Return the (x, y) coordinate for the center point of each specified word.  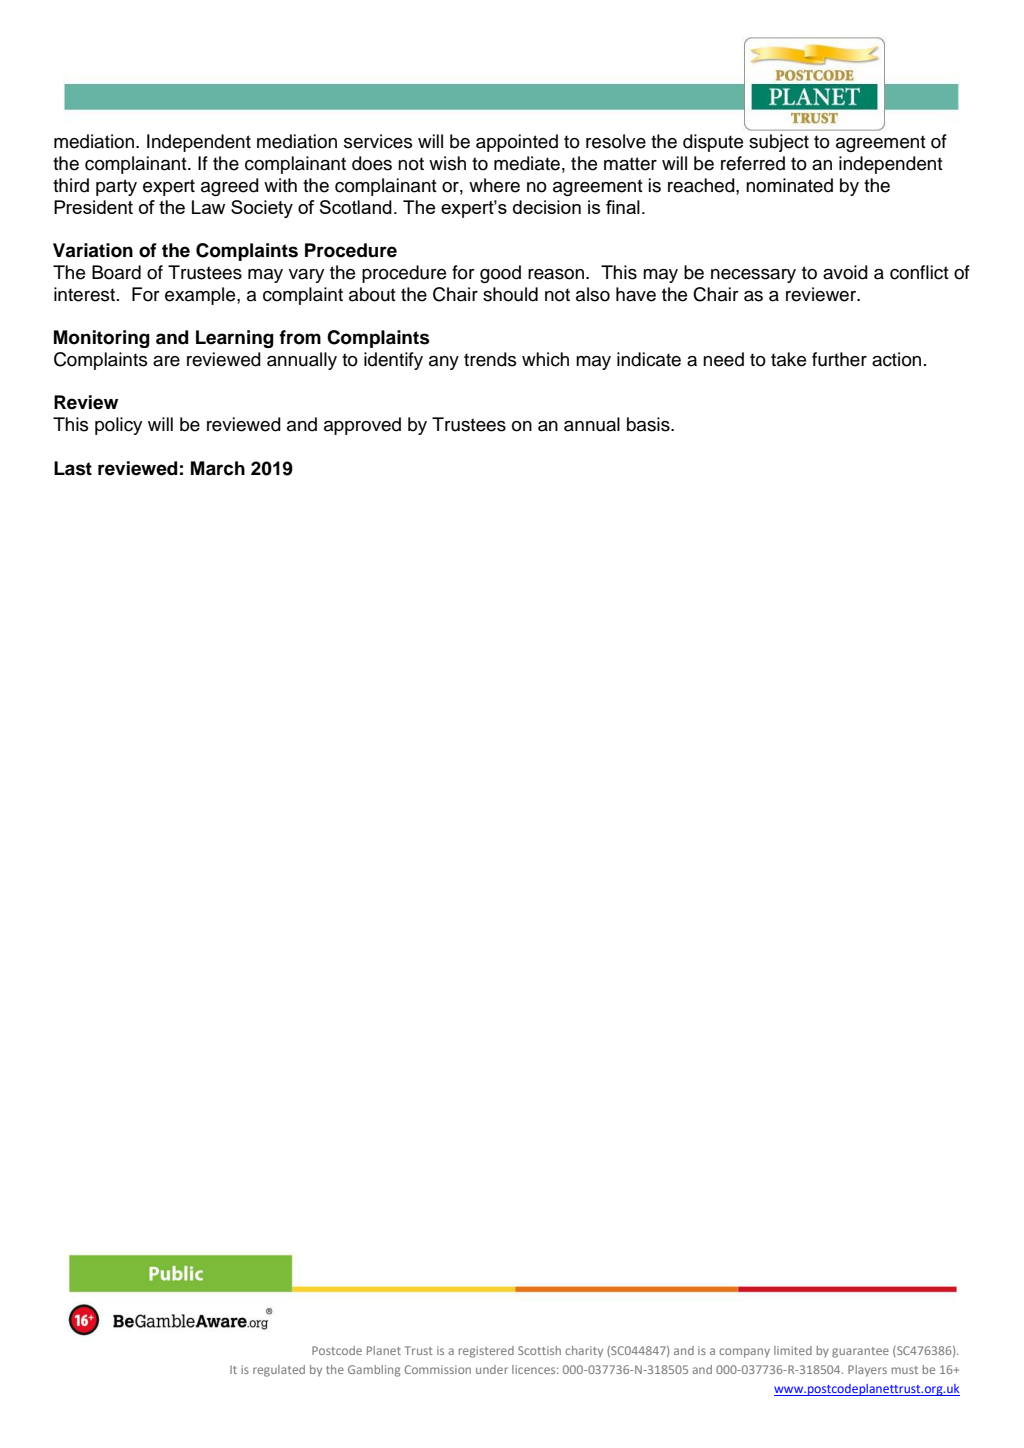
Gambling (374, 1371)
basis (649, 424)
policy (118, 426)
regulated (279, 1371)
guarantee (860, 1352)
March (218, 468)
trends (490, 359)
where (494, 185)
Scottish (539, 1350)
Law (208, 207)
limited (793, 1350)
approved (362, 426)
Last (73, 468)
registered (486, 1352)
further (839, 359)
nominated (789, 185)
